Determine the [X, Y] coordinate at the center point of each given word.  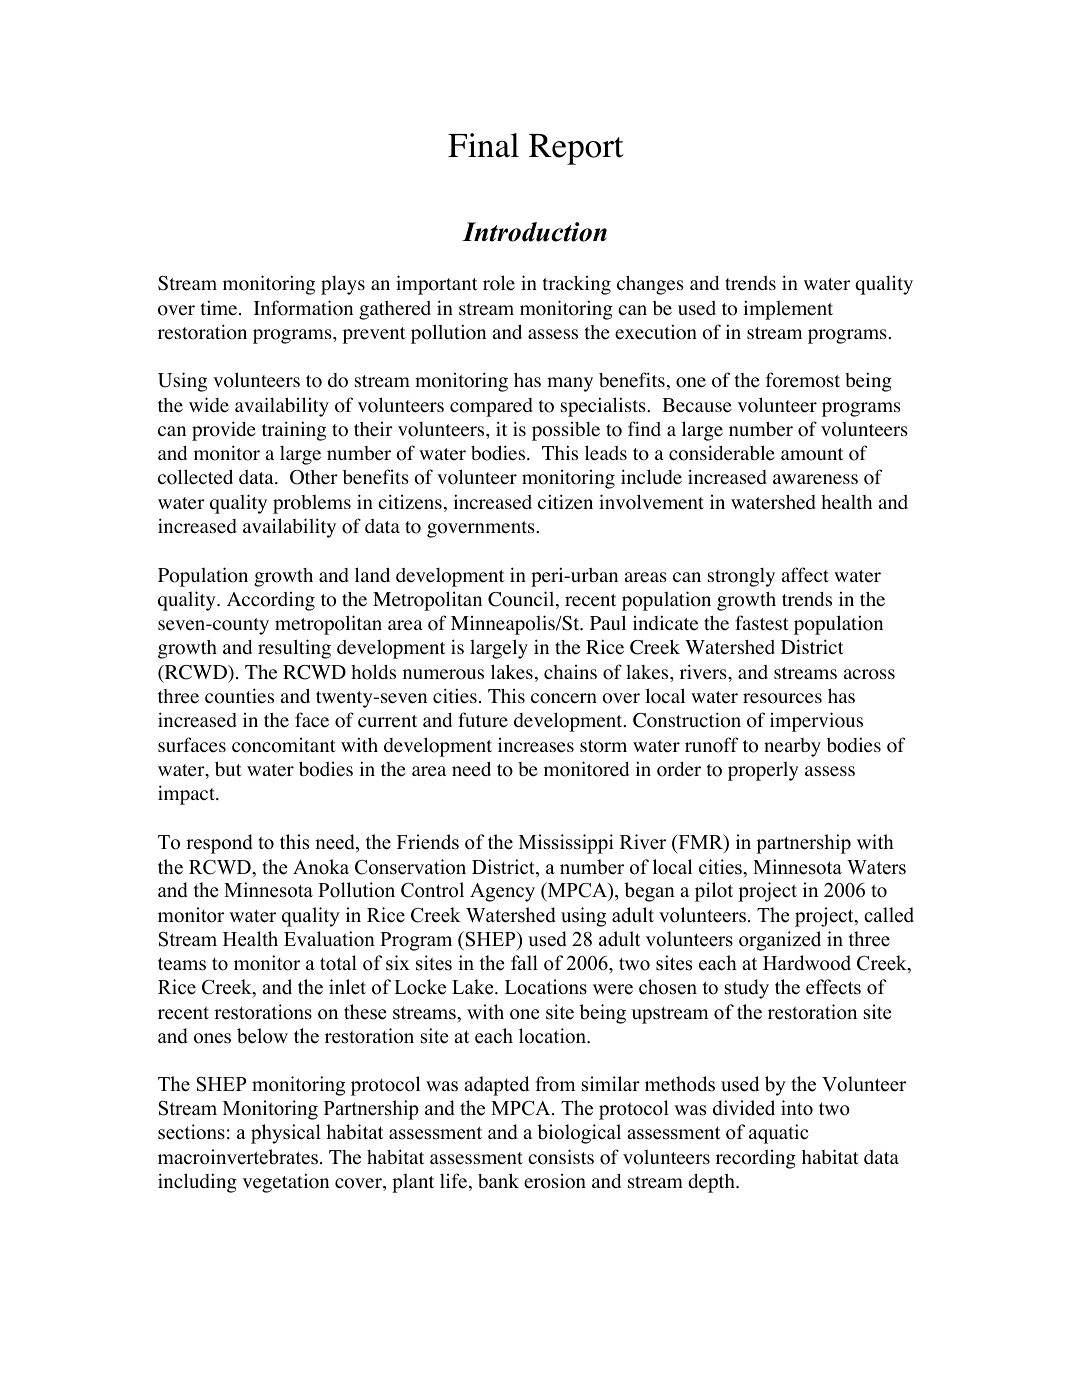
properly [763, 771]
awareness [815, 479]
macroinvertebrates [238, 1157]
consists [561, 1157]
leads [606, 453]
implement [788, 310]
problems [312, 504]
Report [576, 149]
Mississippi [566, 844]
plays [343, 285]
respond [219, 844]
